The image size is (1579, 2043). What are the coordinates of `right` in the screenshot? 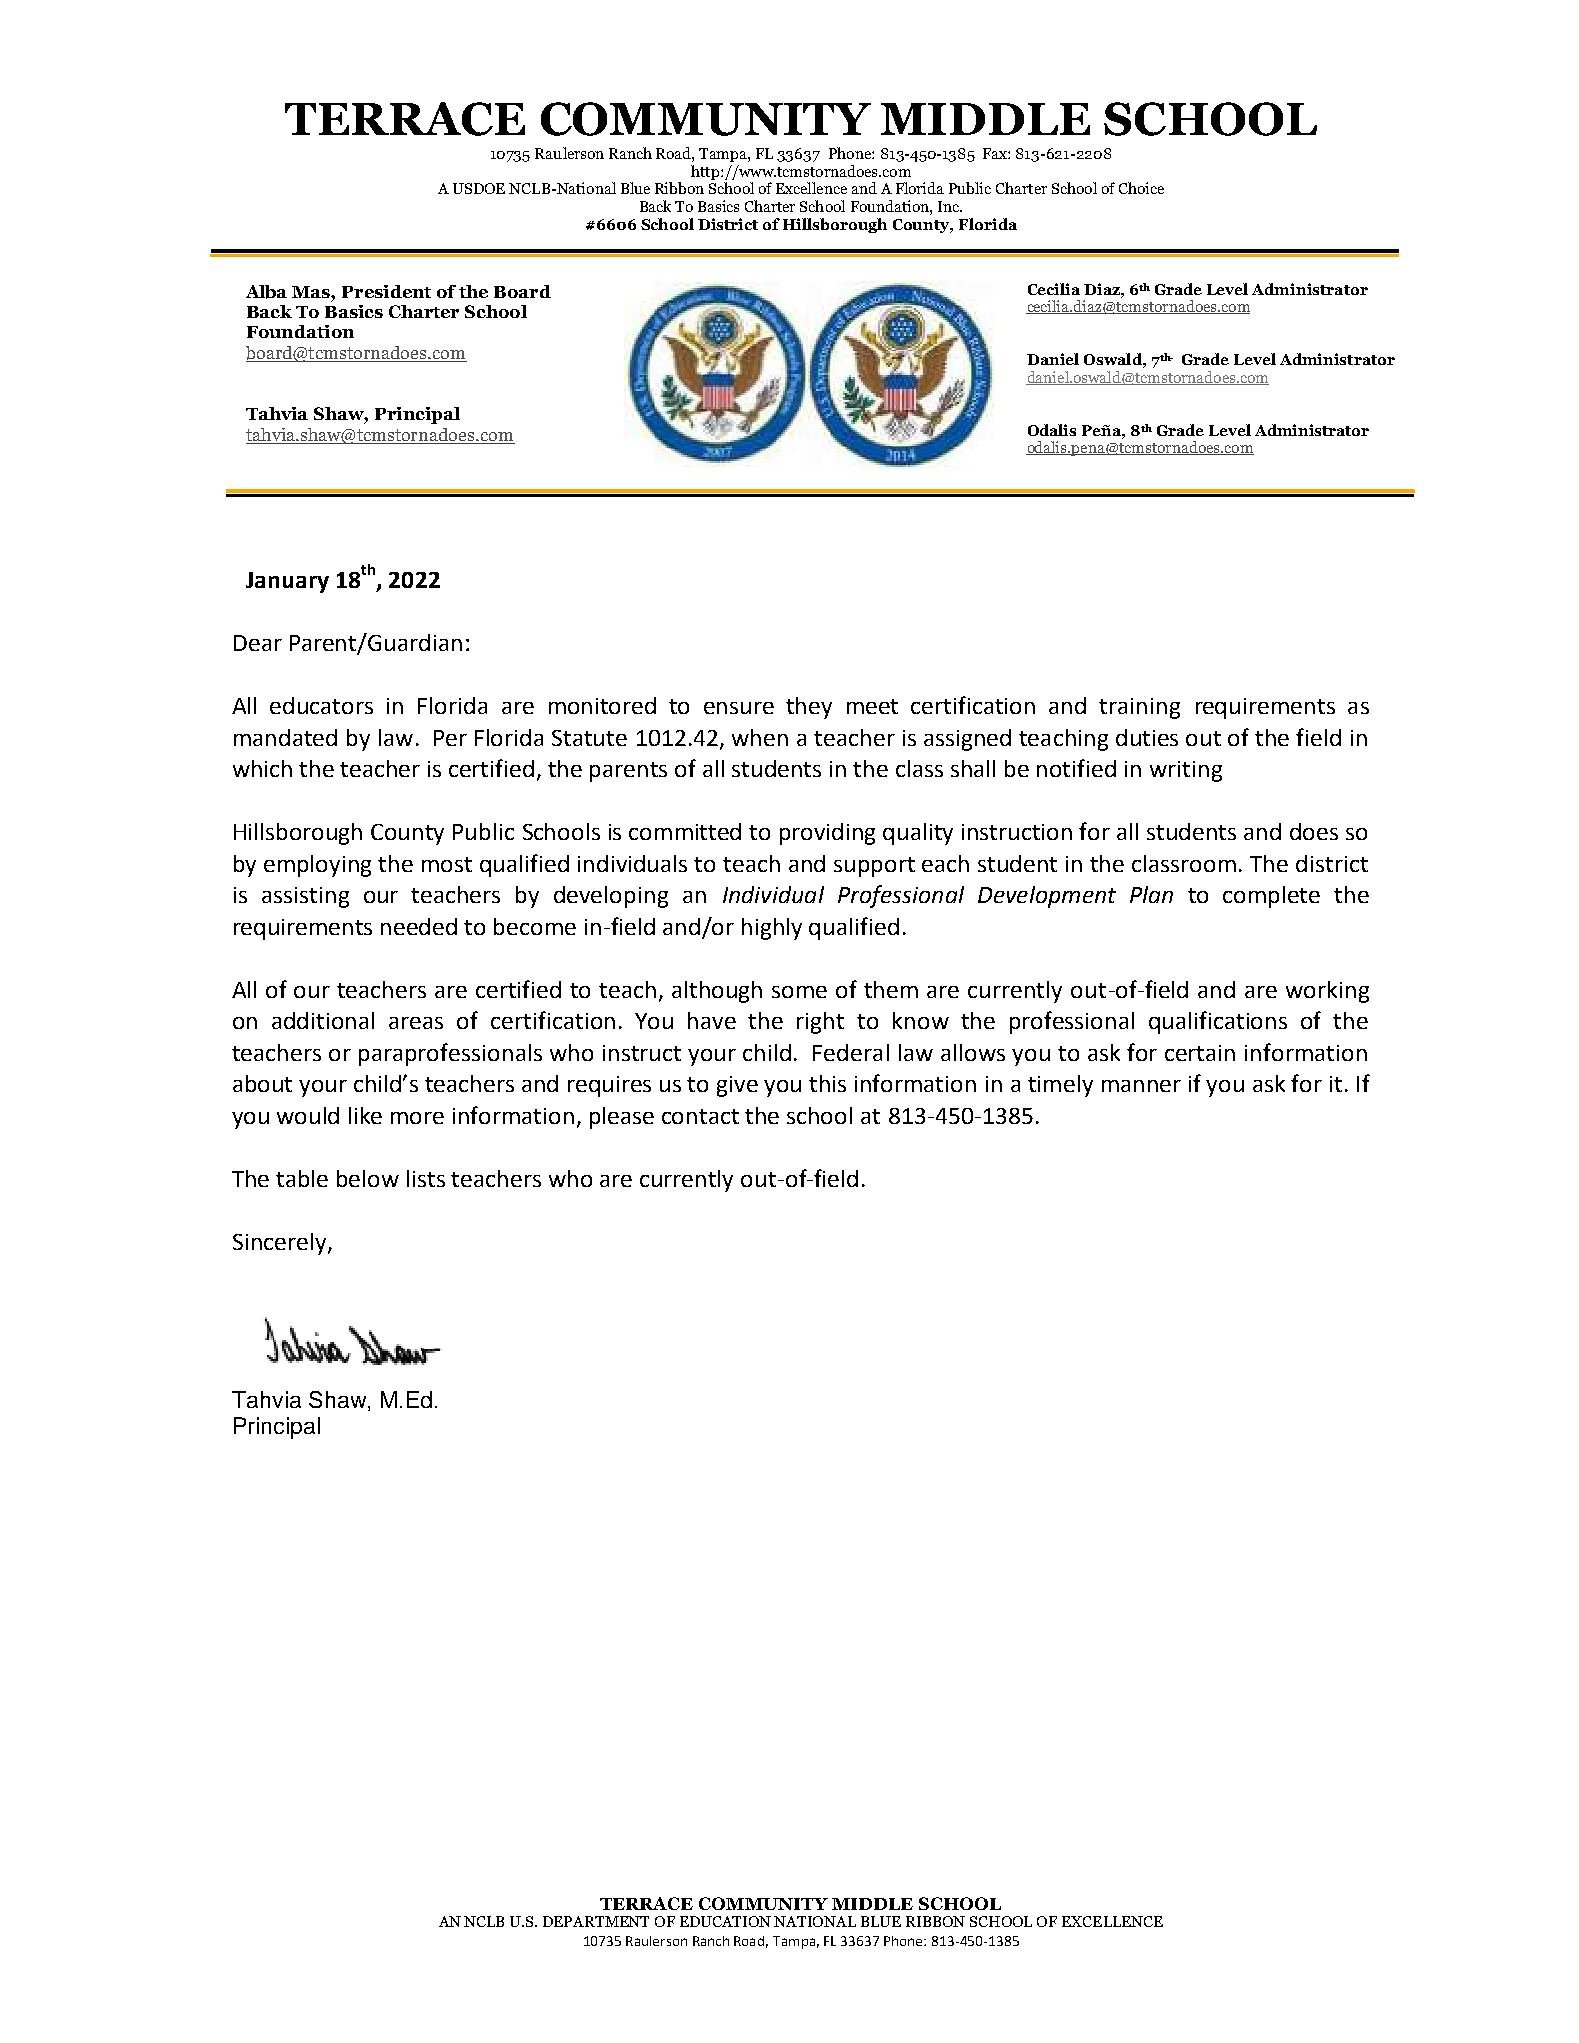 It's located at (820, 1023).
